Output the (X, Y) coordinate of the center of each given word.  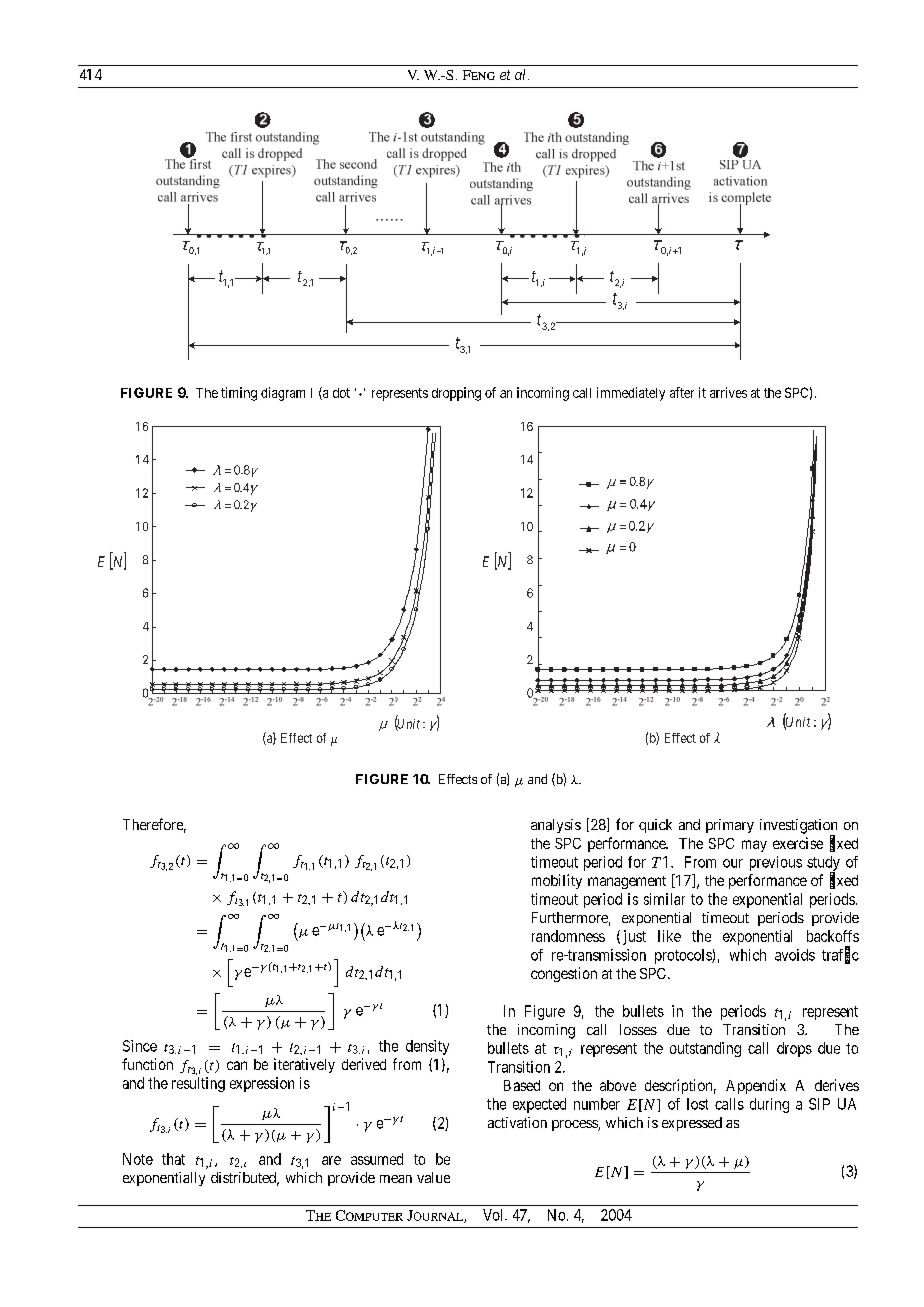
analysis (556, 826)
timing (239, 394)
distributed (245, 1179)
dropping (456, 394)
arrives (728, 392)
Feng (479, 75)
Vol (494, 1215)
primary (730, 826)
